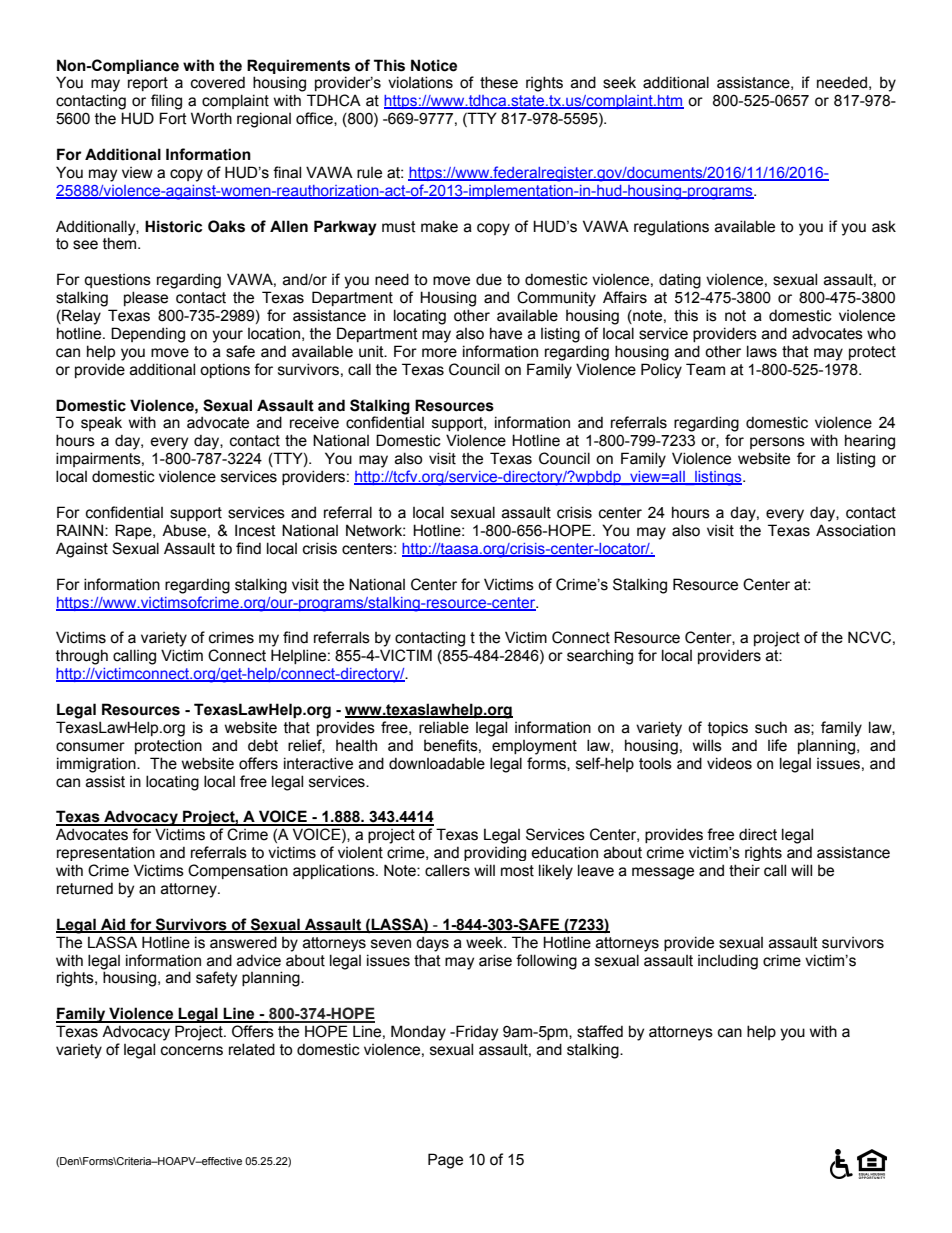 Image resolution: width=952 pixels, height=1233 pixels. Describe the element at coordinates (192, 1051) in the image. I see `concerns` at that location.
